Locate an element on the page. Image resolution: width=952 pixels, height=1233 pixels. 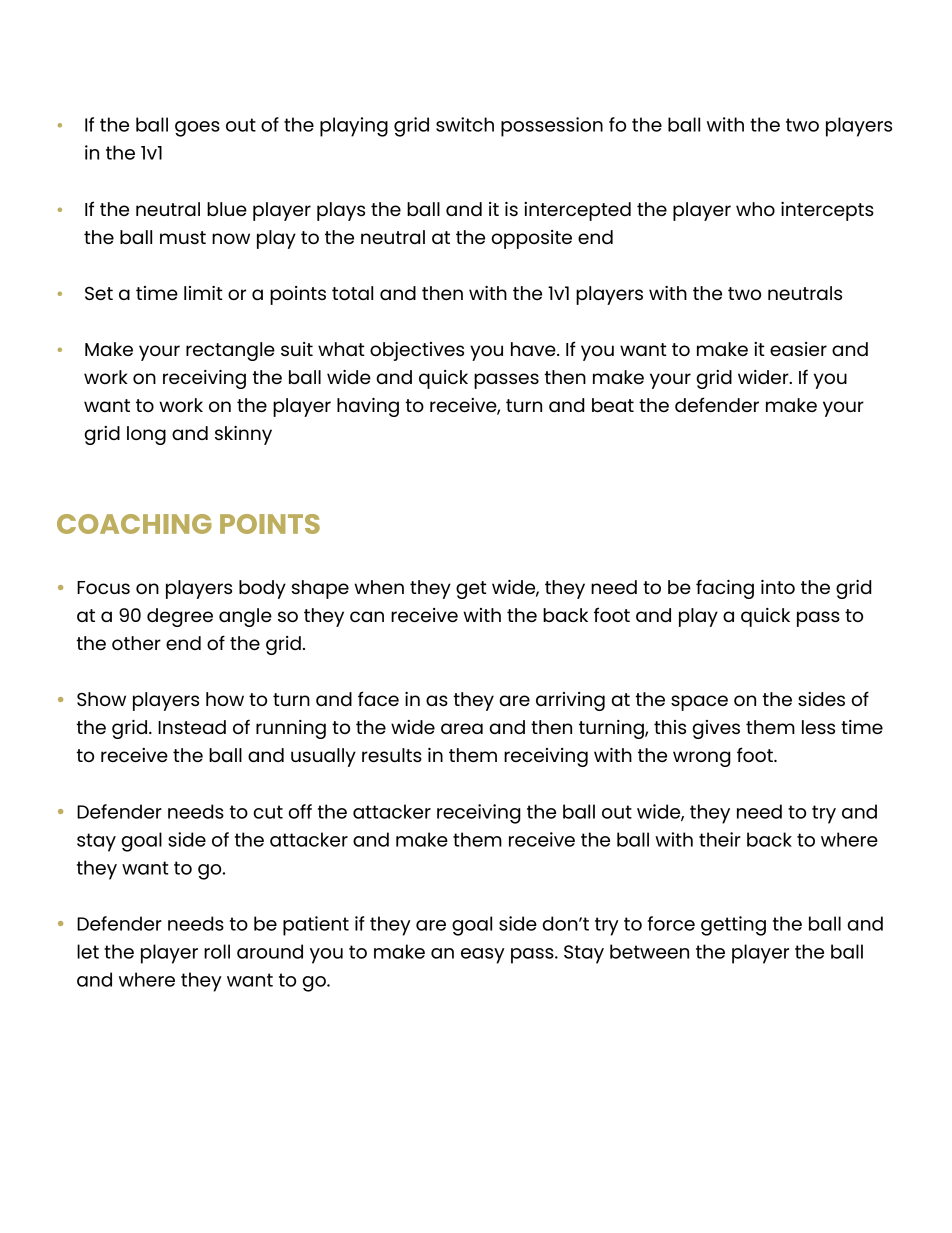
easy is located at coordinates (483, 956).
